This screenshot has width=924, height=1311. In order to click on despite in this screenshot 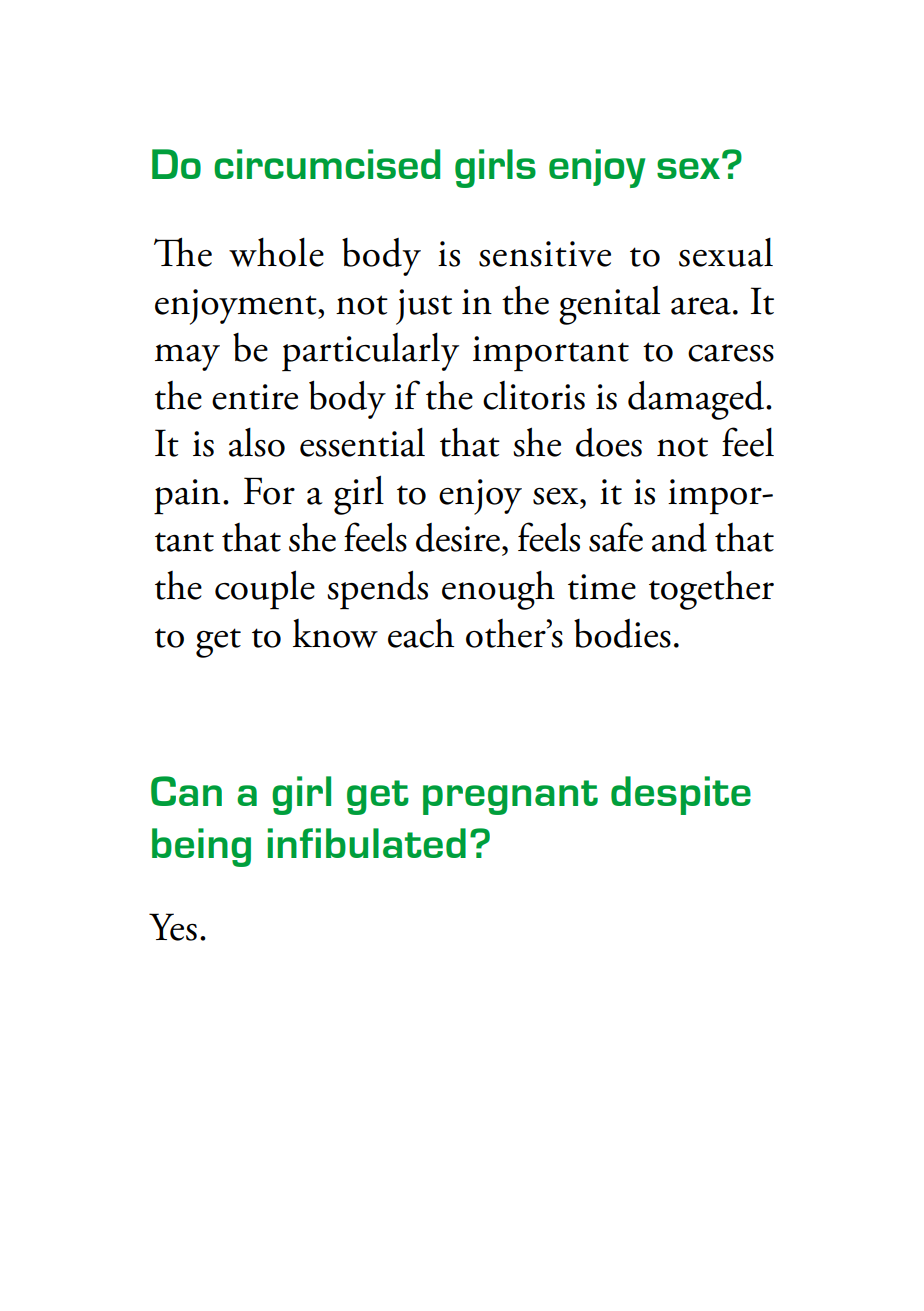, I will do `click(681, 795)`.
